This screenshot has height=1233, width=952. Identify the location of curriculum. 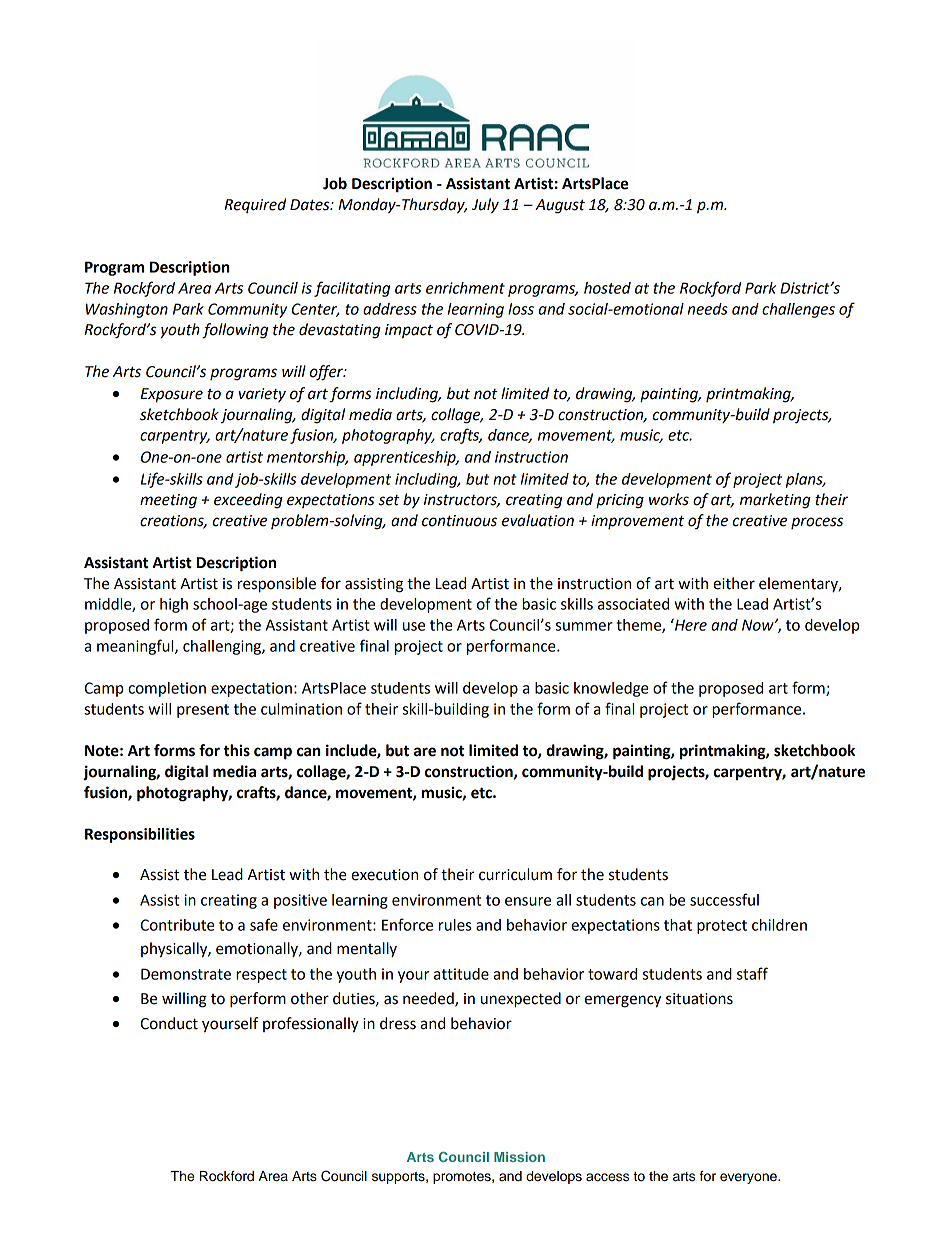
(515, 874).
